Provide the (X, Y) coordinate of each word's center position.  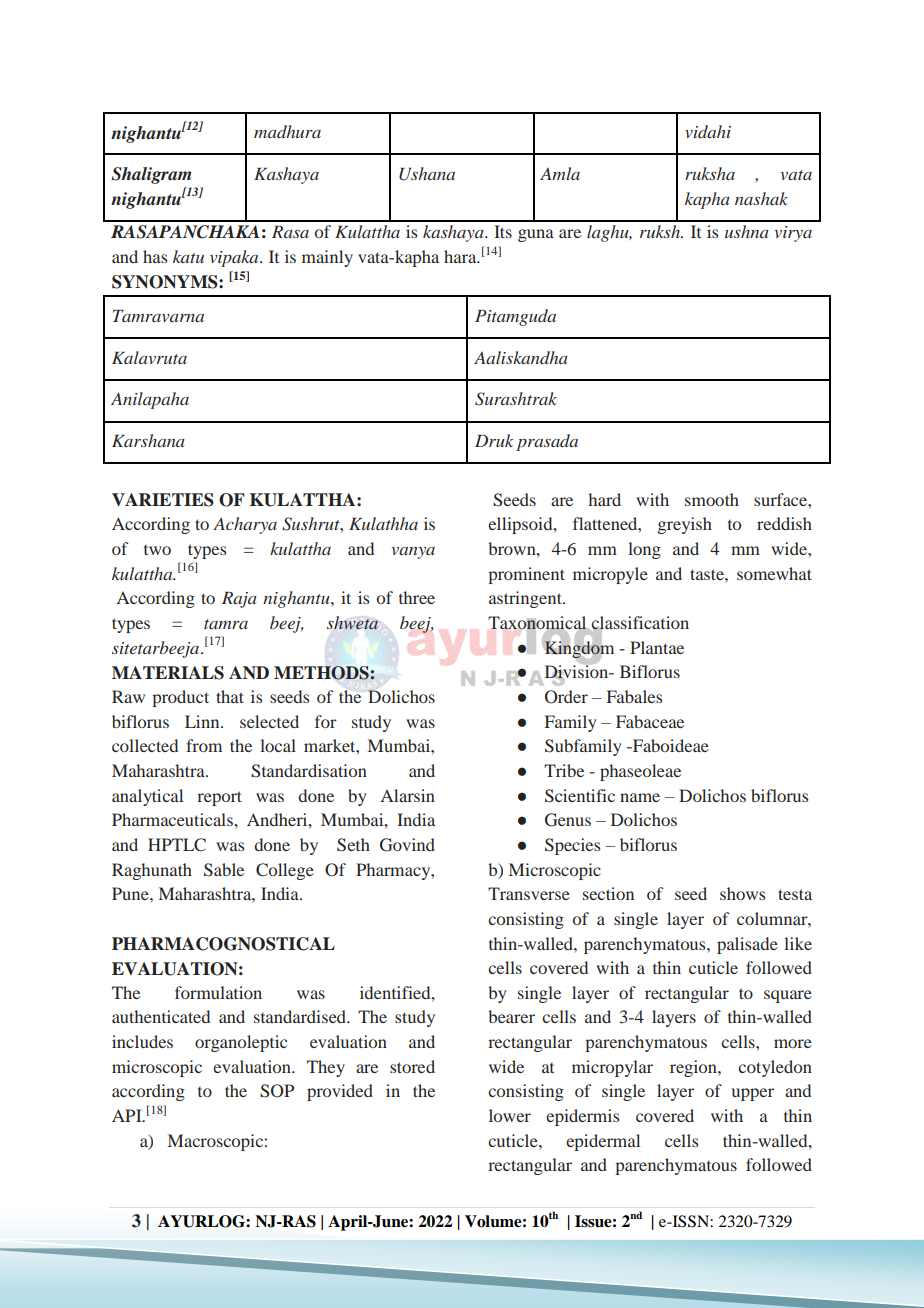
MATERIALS (168, 673)
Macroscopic (215, 1142)
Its (503, 231)
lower (510, 1115)
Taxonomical (538, 624)
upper (753, 1094)
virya (793, 234)
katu (188, 256)
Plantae (657, 647)
